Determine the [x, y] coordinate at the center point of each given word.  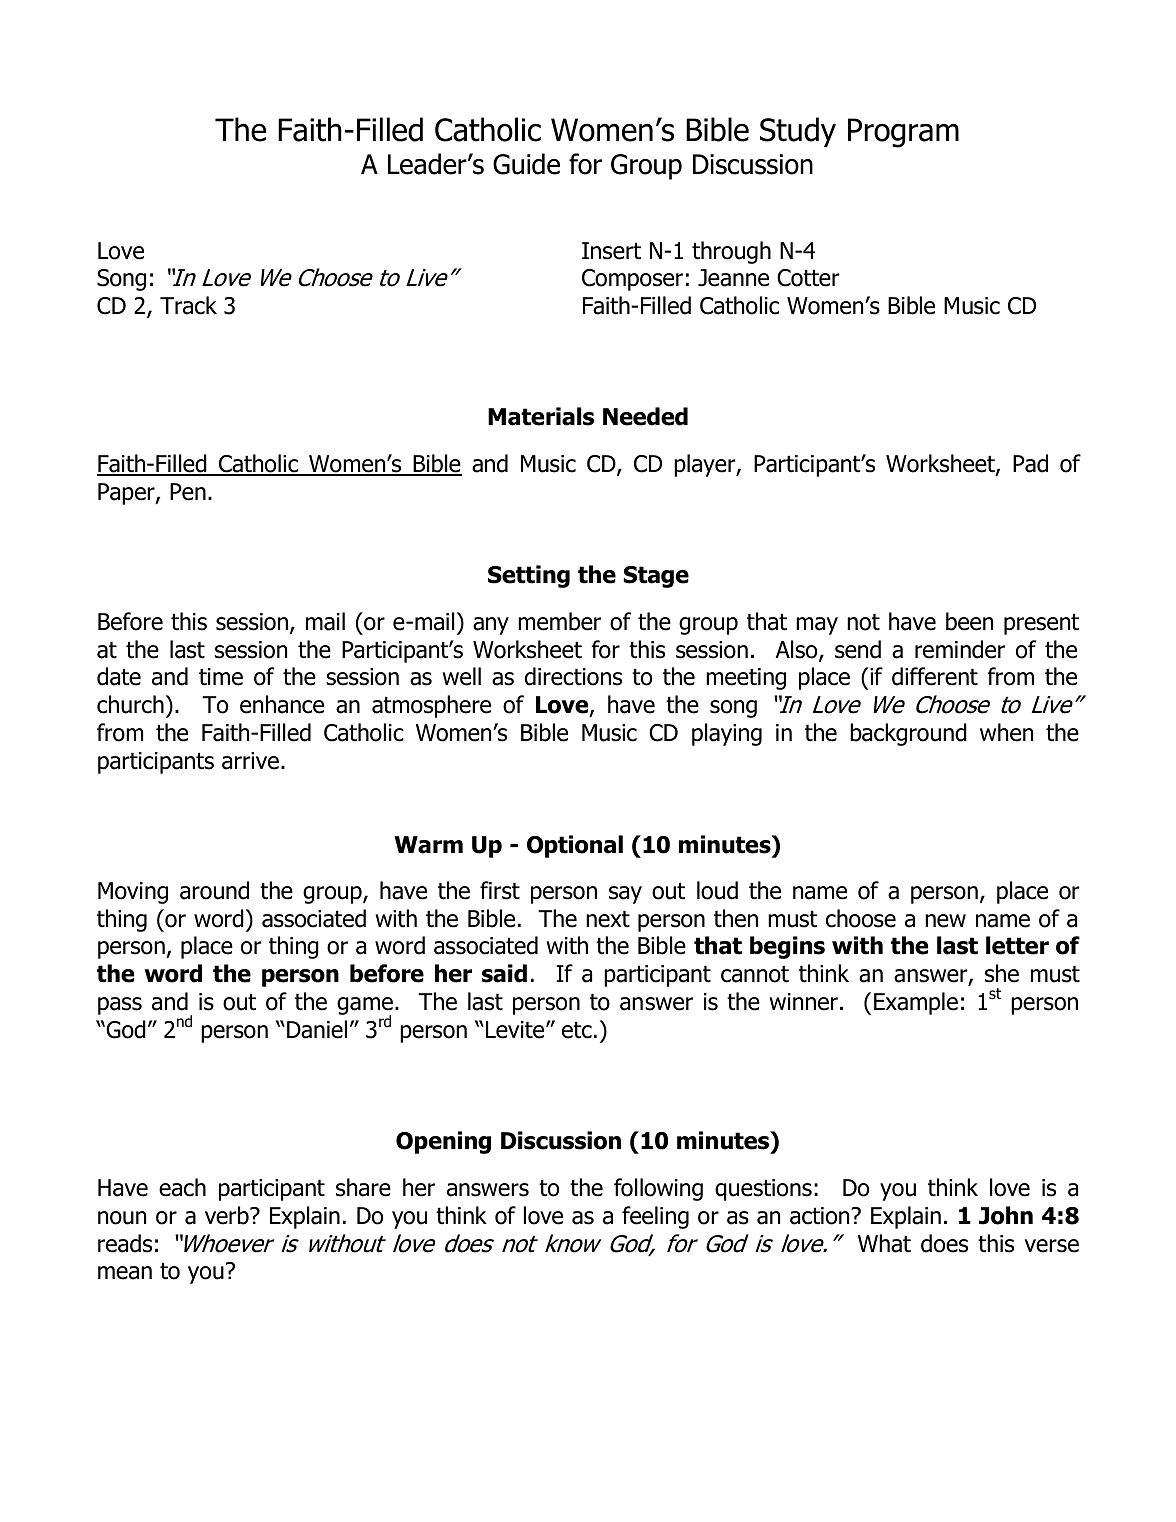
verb [228, 1215]
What [884, 1243]
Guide [526, 164]
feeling [655, 1217]
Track [188, 305]
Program [903, 133]
